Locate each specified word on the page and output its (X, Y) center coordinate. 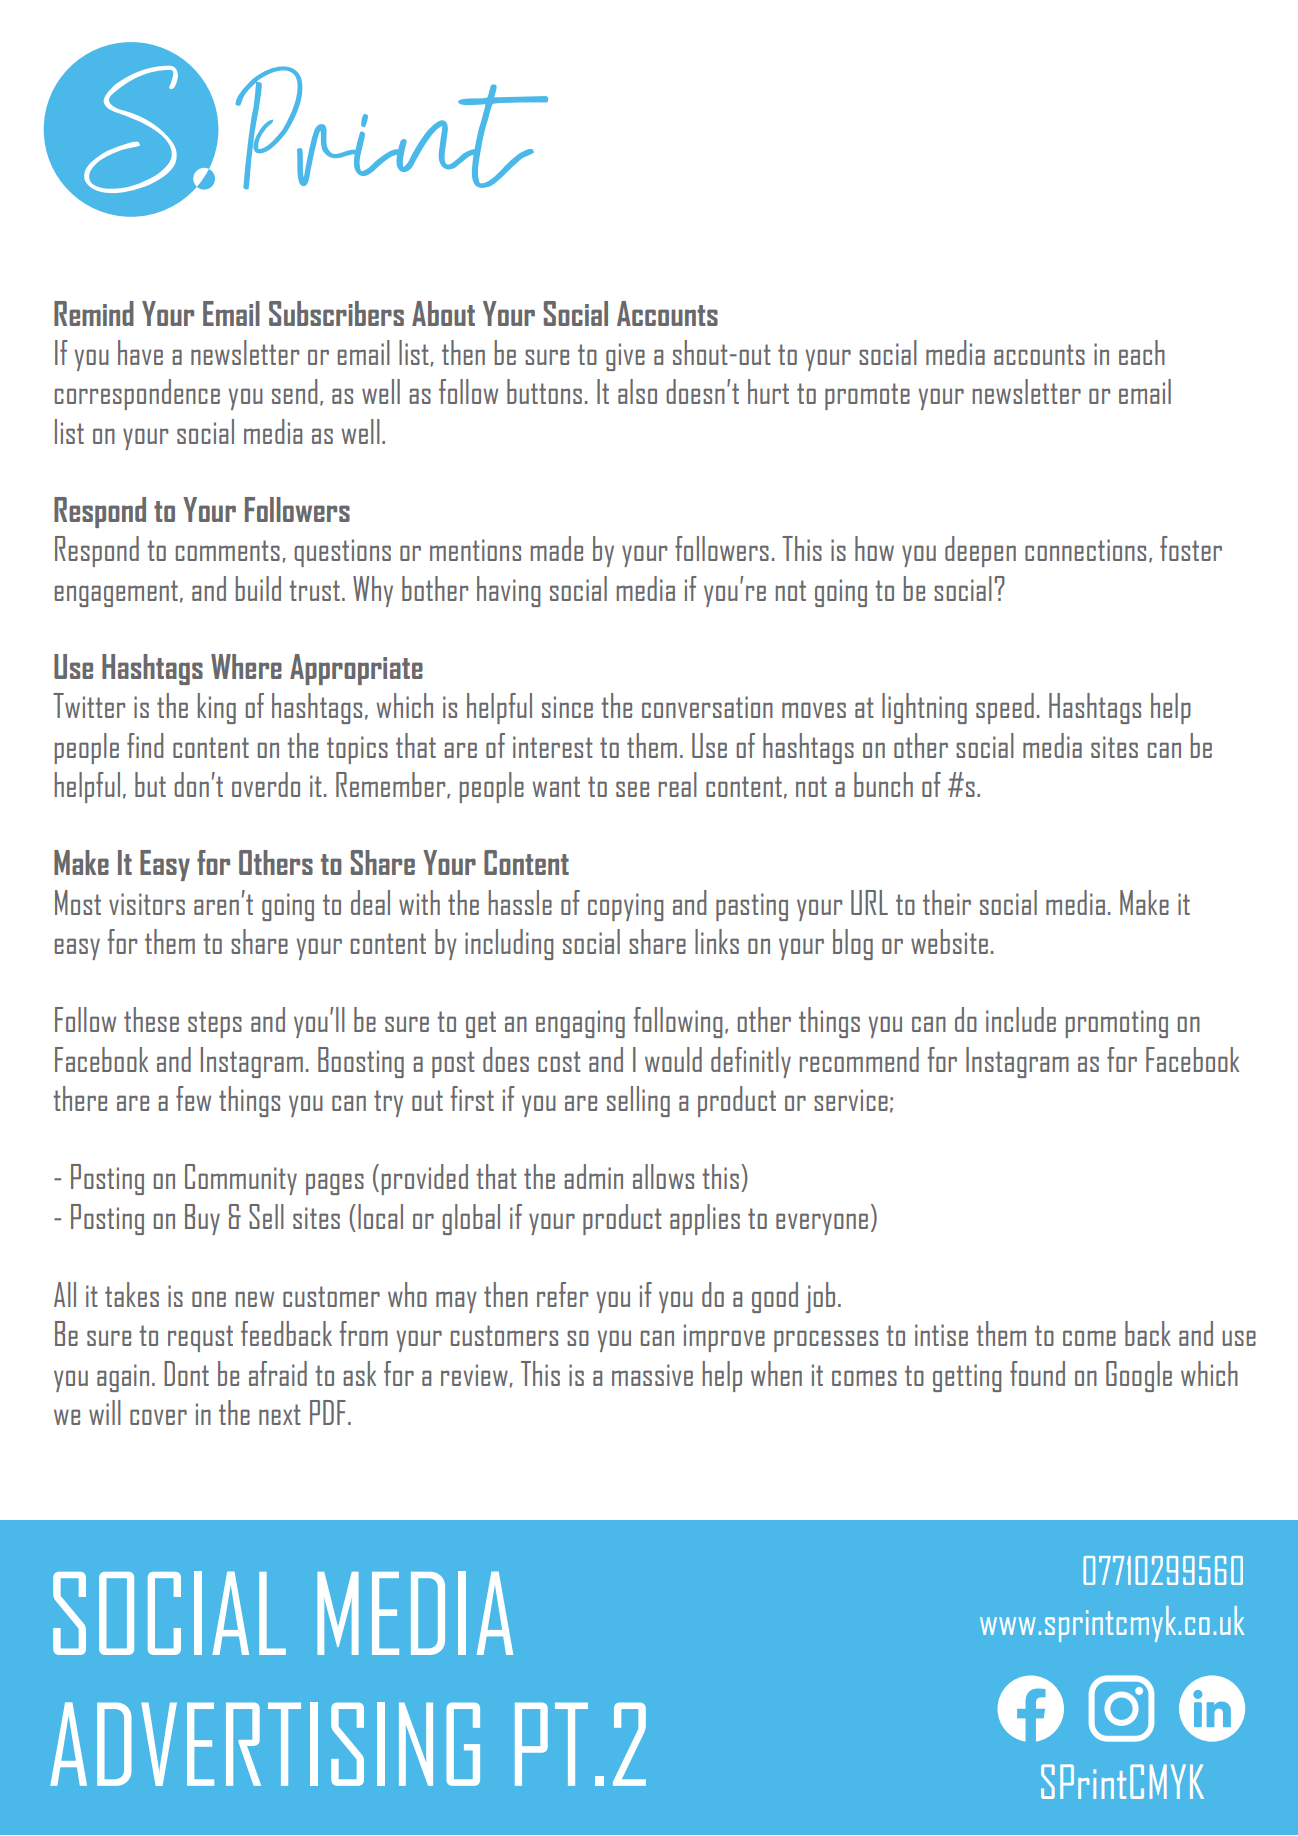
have (140, 352)
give (625, 357)
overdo (266, 784)
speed (1005, 708)
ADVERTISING (265, 1744)
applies (705, 1219)
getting (967, 1378)
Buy (202, 1219)
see (632, 789)
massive (652, 1375)
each (1142, 352)
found (1037, 1373)
